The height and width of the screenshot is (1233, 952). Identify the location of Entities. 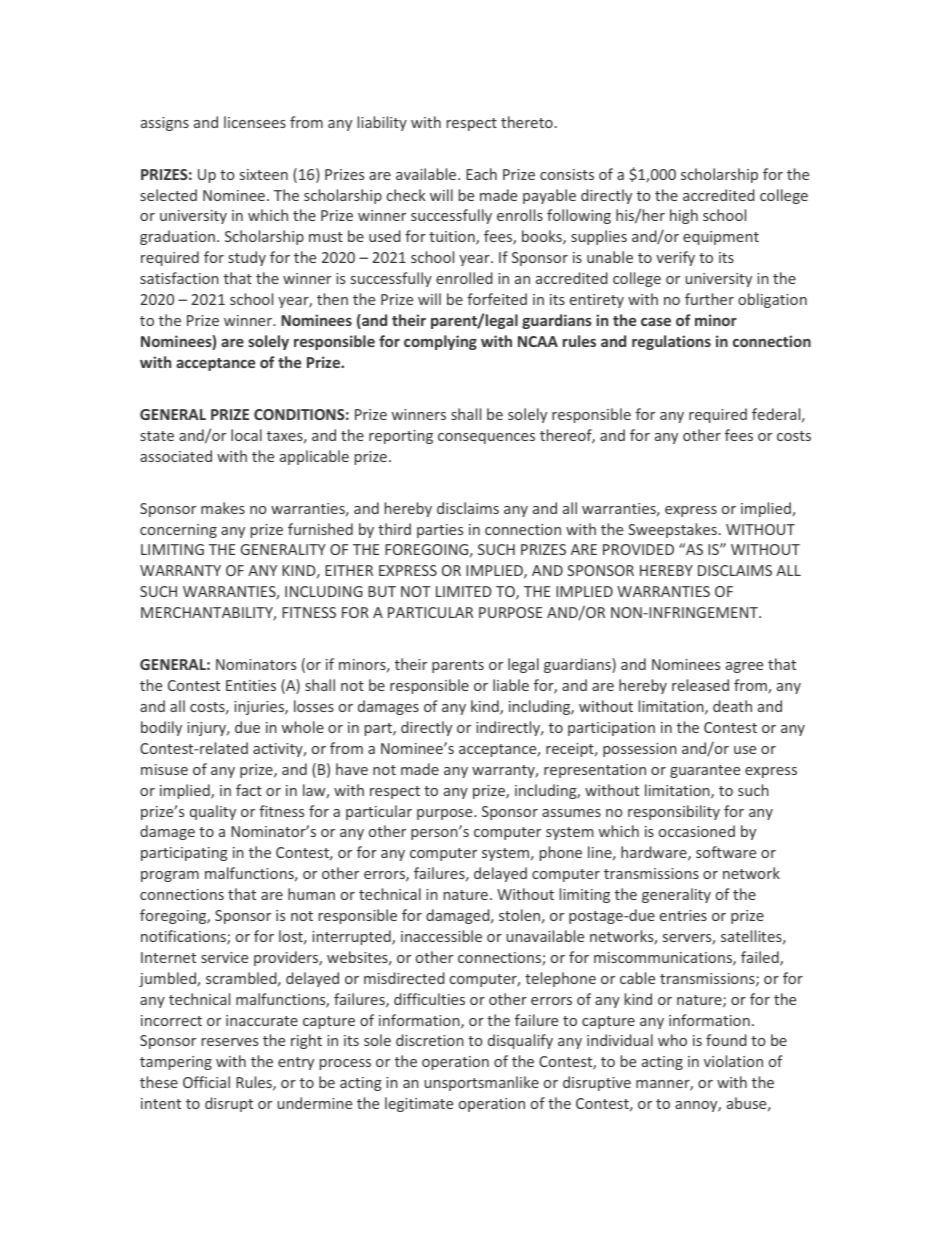
(251, 685).
